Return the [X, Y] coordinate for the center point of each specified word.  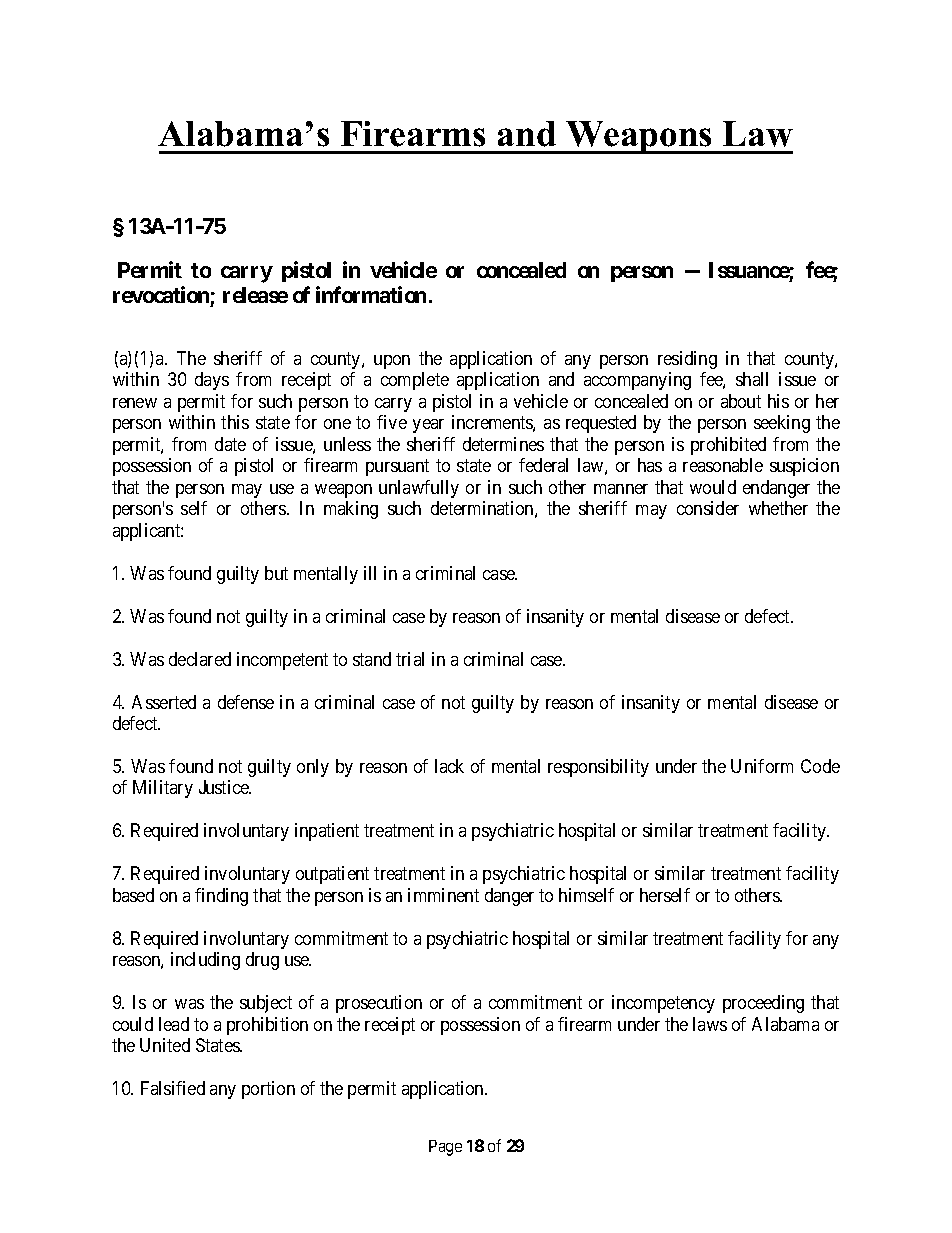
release [255, 295]
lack [449, 766]
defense [246, 702]
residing [687, 360]
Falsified [173, 1088]
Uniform [762, 766]
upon [392, 362]
